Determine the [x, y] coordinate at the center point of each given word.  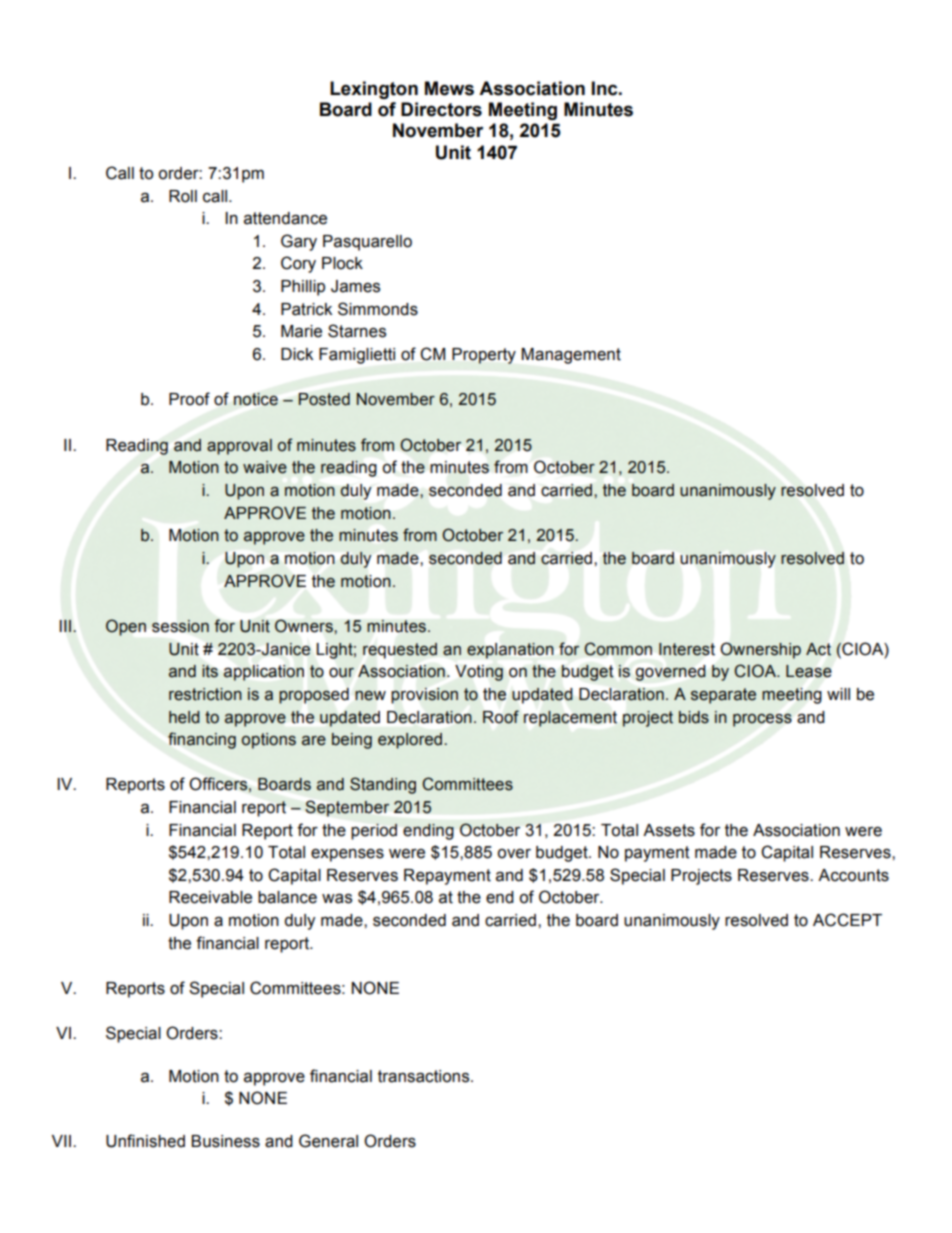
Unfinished [145, 1141]
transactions [425, 1076]
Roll [183, 196]
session [180, 626]
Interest [687, 649]
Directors [441, 109]
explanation [510, 651]
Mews [449, 88]
